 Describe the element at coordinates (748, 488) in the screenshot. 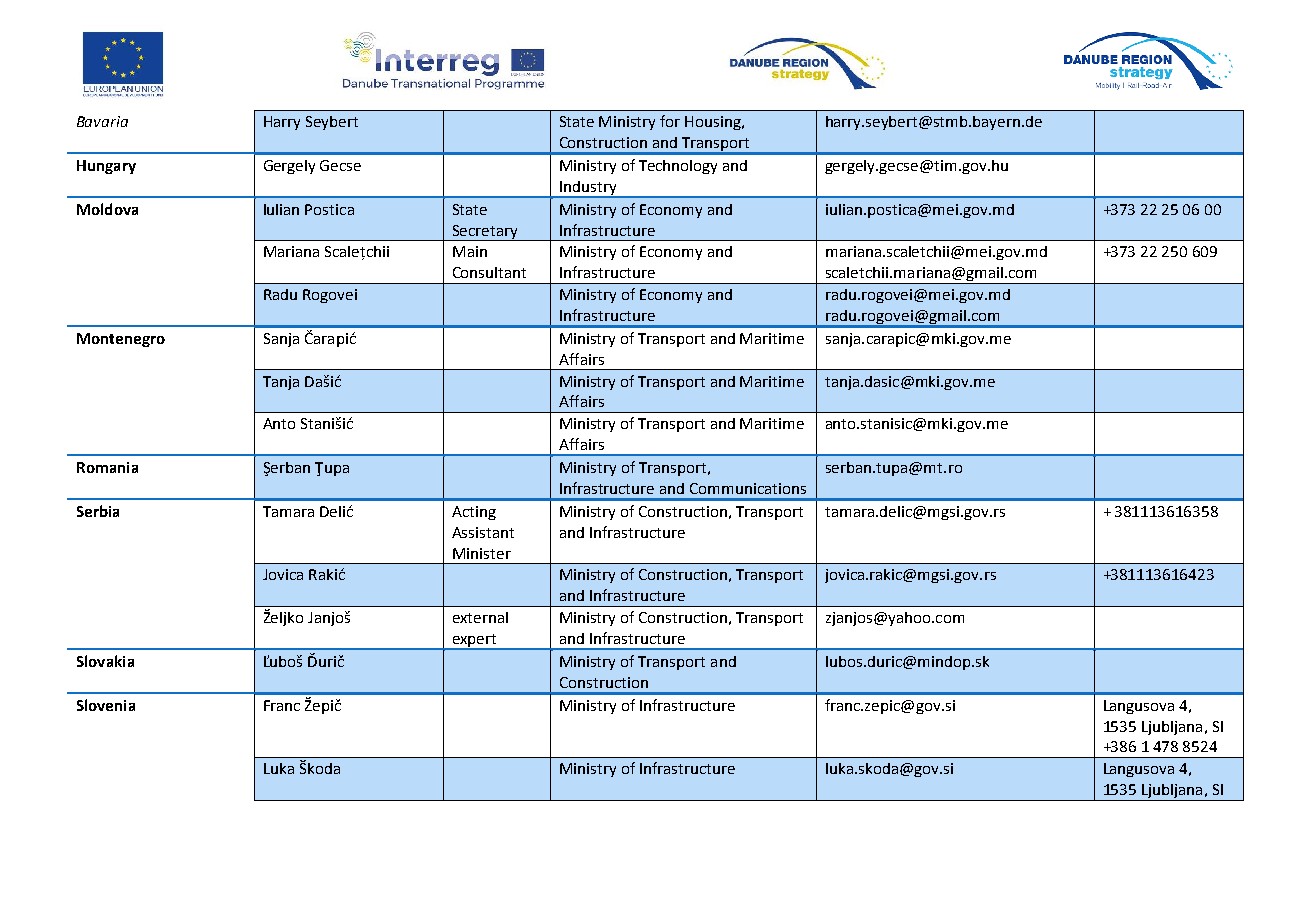

I see `Communications` at that location.
